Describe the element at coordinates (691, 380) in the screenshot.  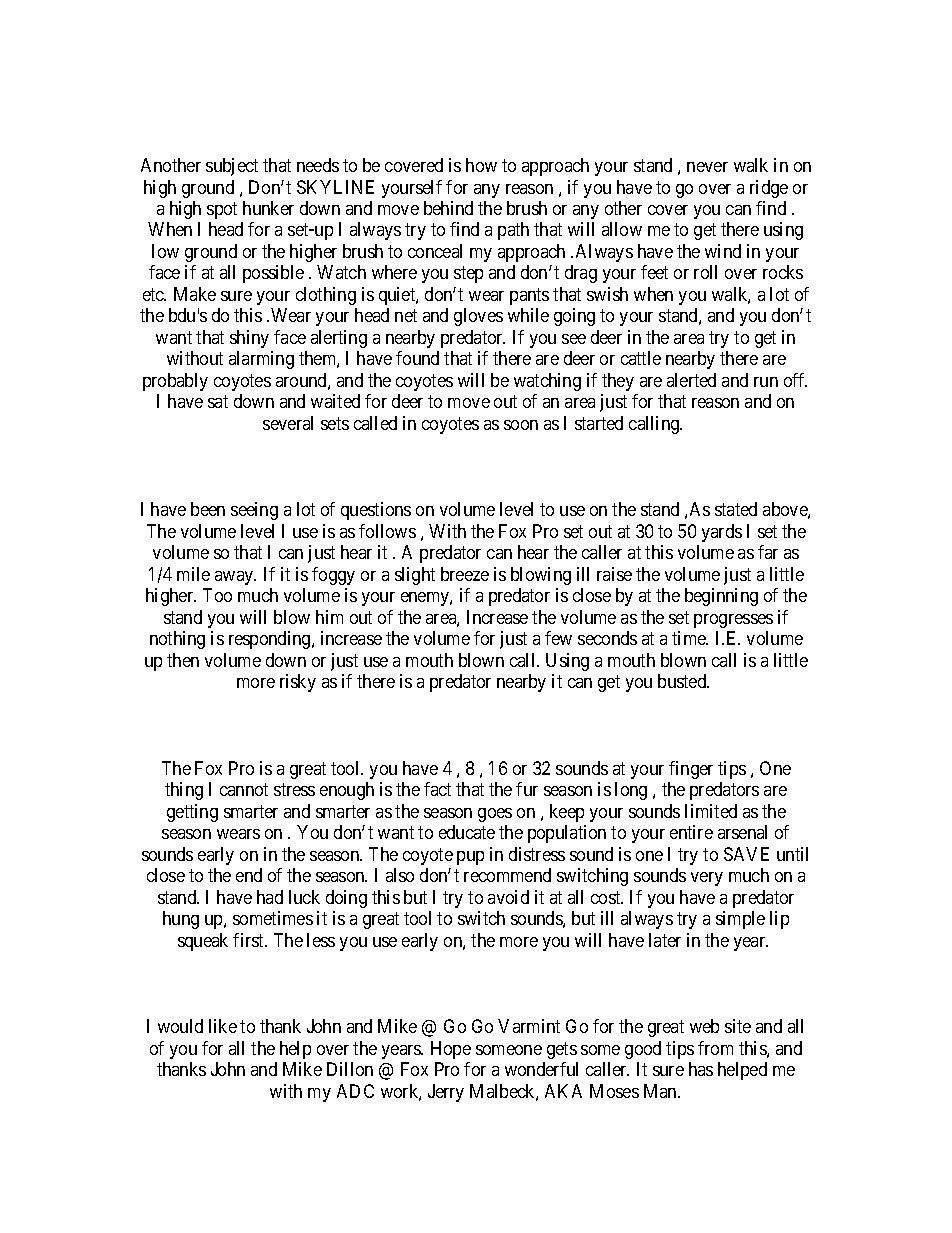
I see `alerted` at that location.
